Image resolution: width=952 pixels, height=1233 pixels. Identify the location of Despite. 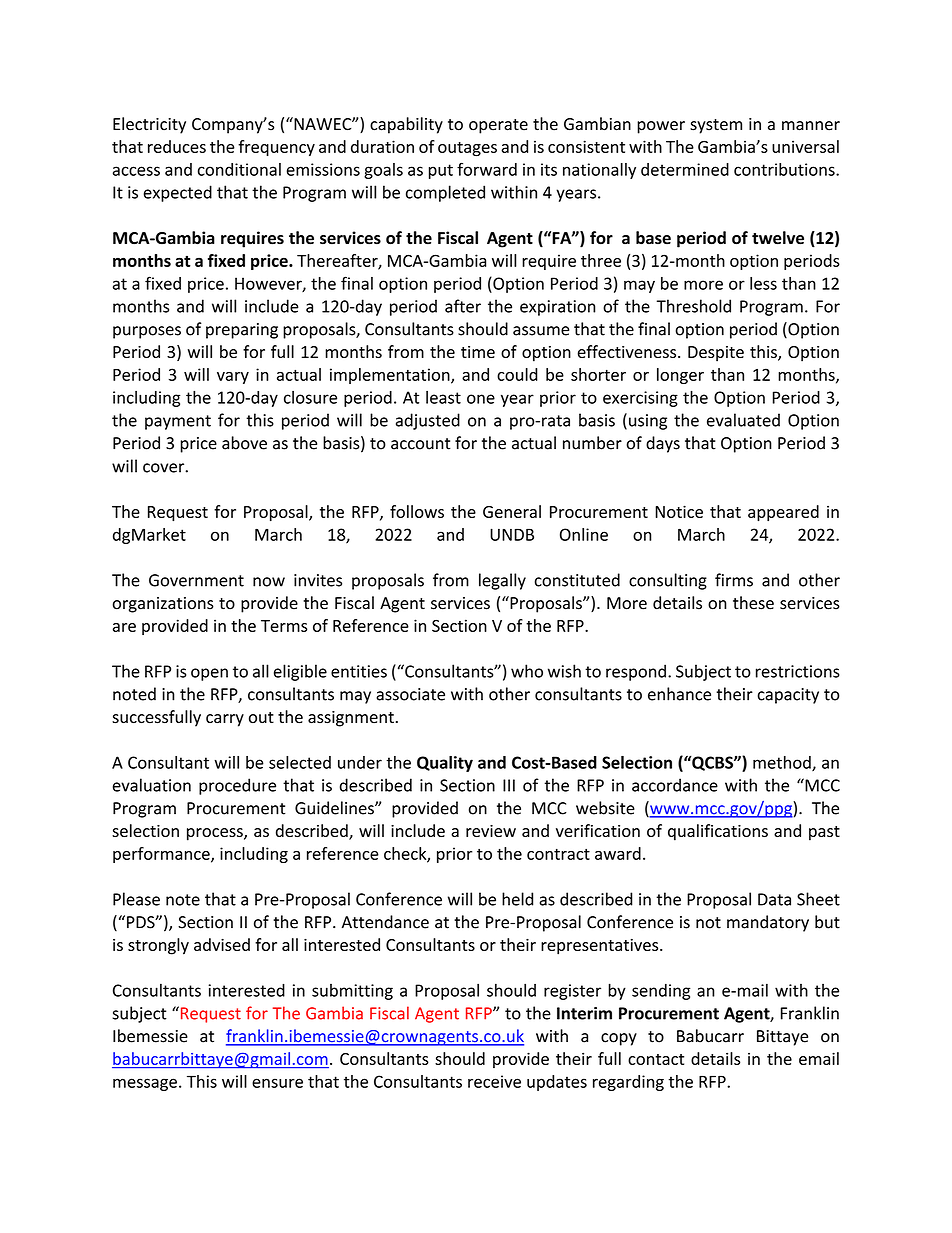
(716, 354).
